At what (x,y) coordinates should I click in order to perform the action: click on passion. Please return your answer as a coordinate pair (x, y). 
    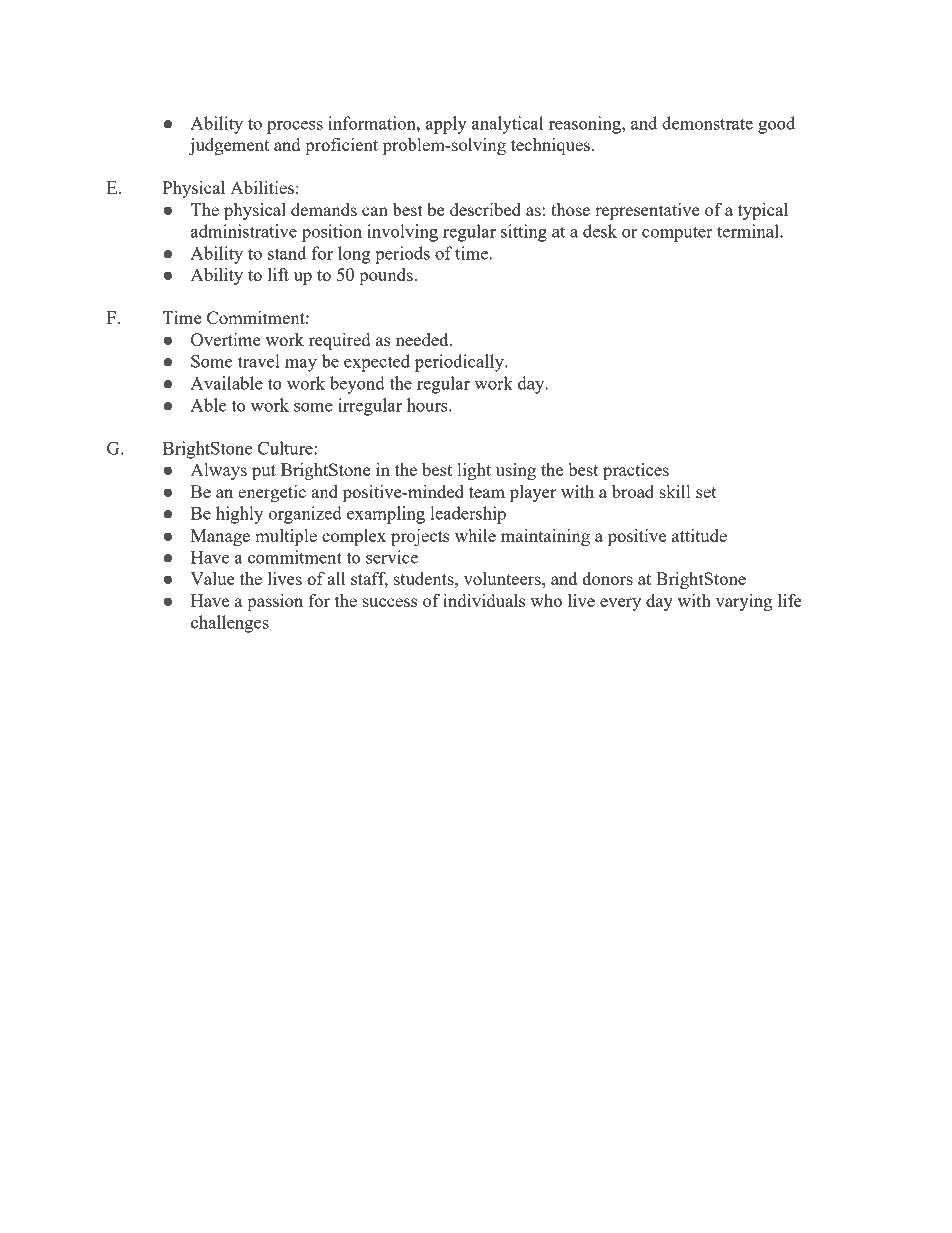
    Looking at the image, I should click on (275, 602).
